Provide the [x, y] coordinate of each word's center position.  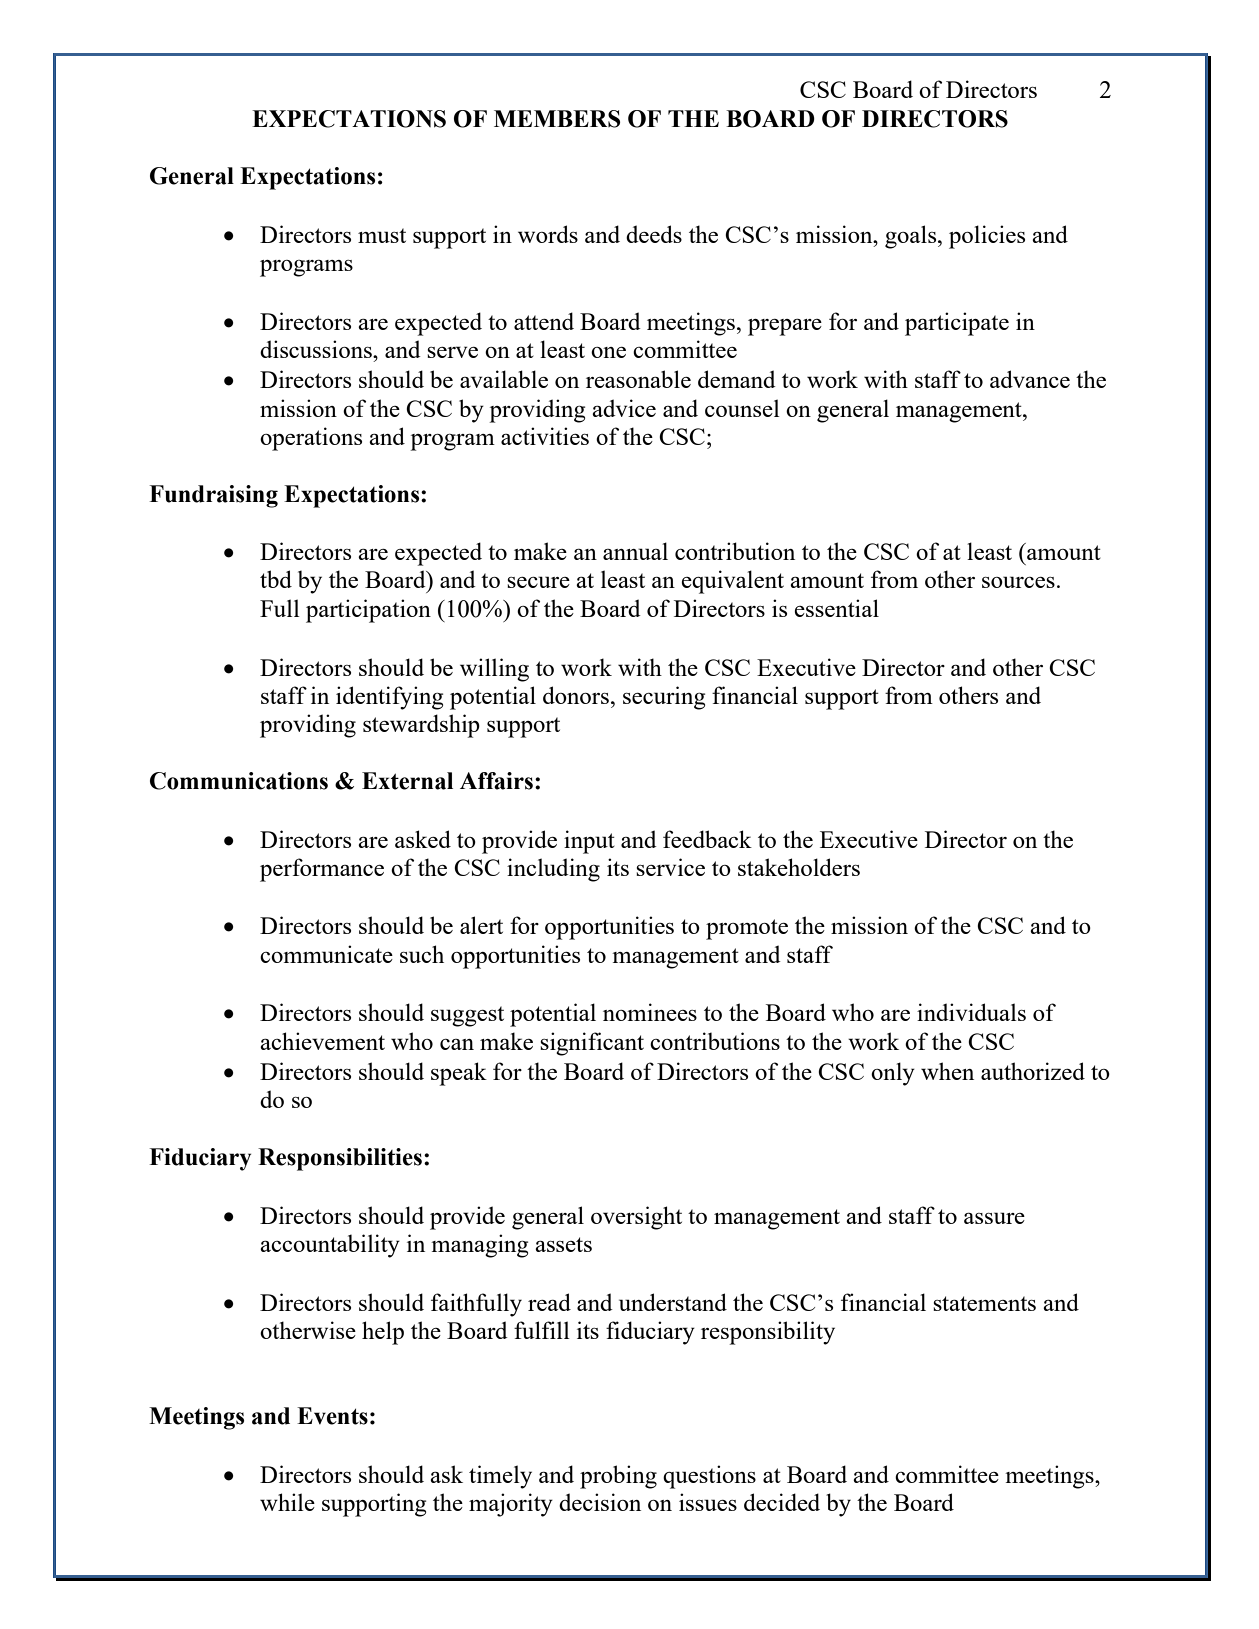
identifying [389, 698]
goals [912, 237]
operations [311, 439]
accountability [330, 1246]
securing [664, 698]
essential [836, 608]
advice [624, 408]
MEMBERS [557, 119]
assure [994, 1218]
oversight [636, 1218]
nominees [650, 1012]
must [382, 235]
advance [1030, 379]
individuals [971, 1012]
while [287, 1502]
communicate [326, 954]
